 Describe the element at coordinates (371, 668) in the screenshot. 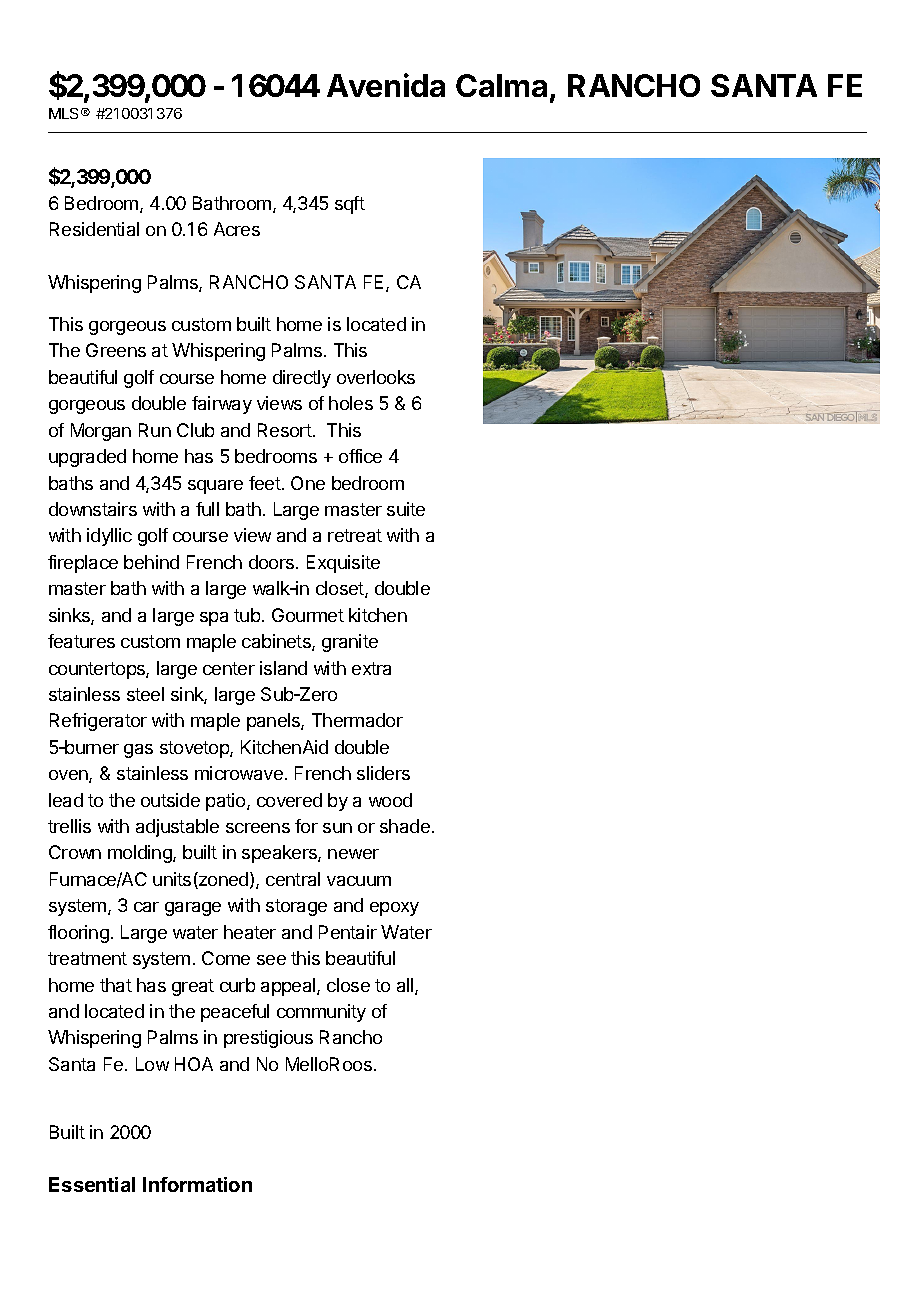

I see `extra` at that location.
